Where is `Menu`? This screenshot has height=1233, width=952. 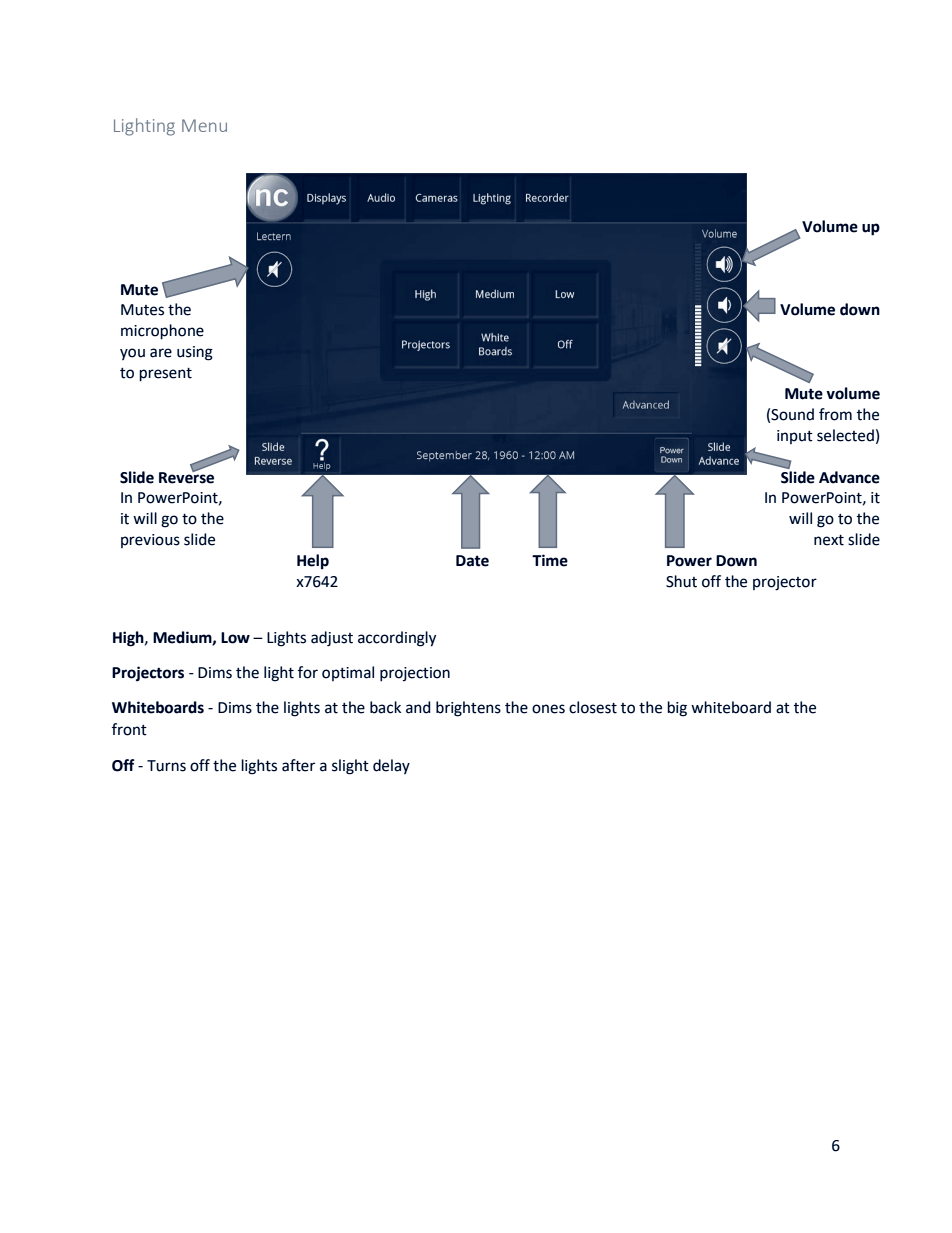 Menu is located at coordinates (204, 125).
